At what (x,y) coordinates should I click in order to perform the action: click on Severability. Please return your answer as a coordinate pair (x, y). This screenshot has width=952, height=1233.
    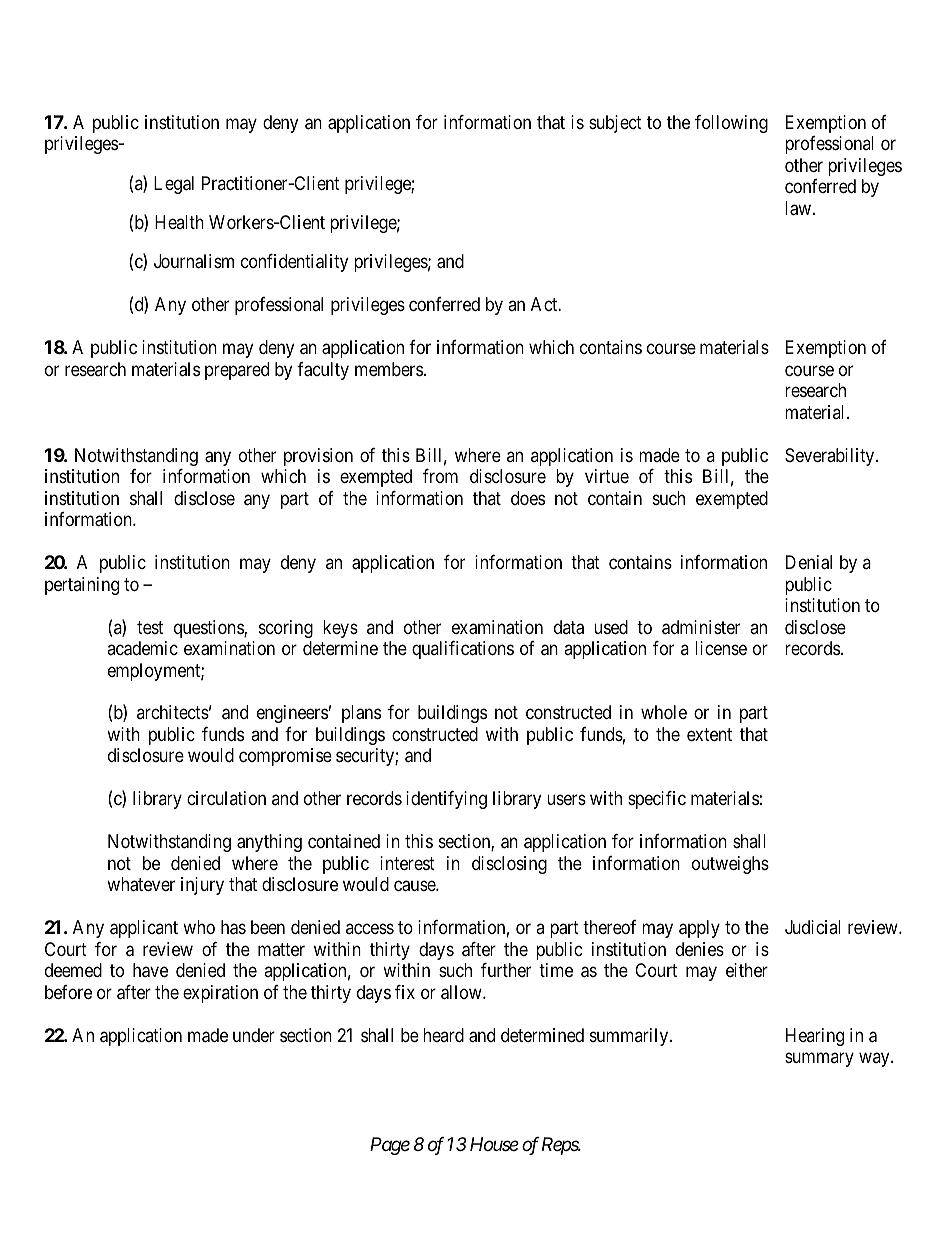
    Looking at the image, I should click on (831, 457).
